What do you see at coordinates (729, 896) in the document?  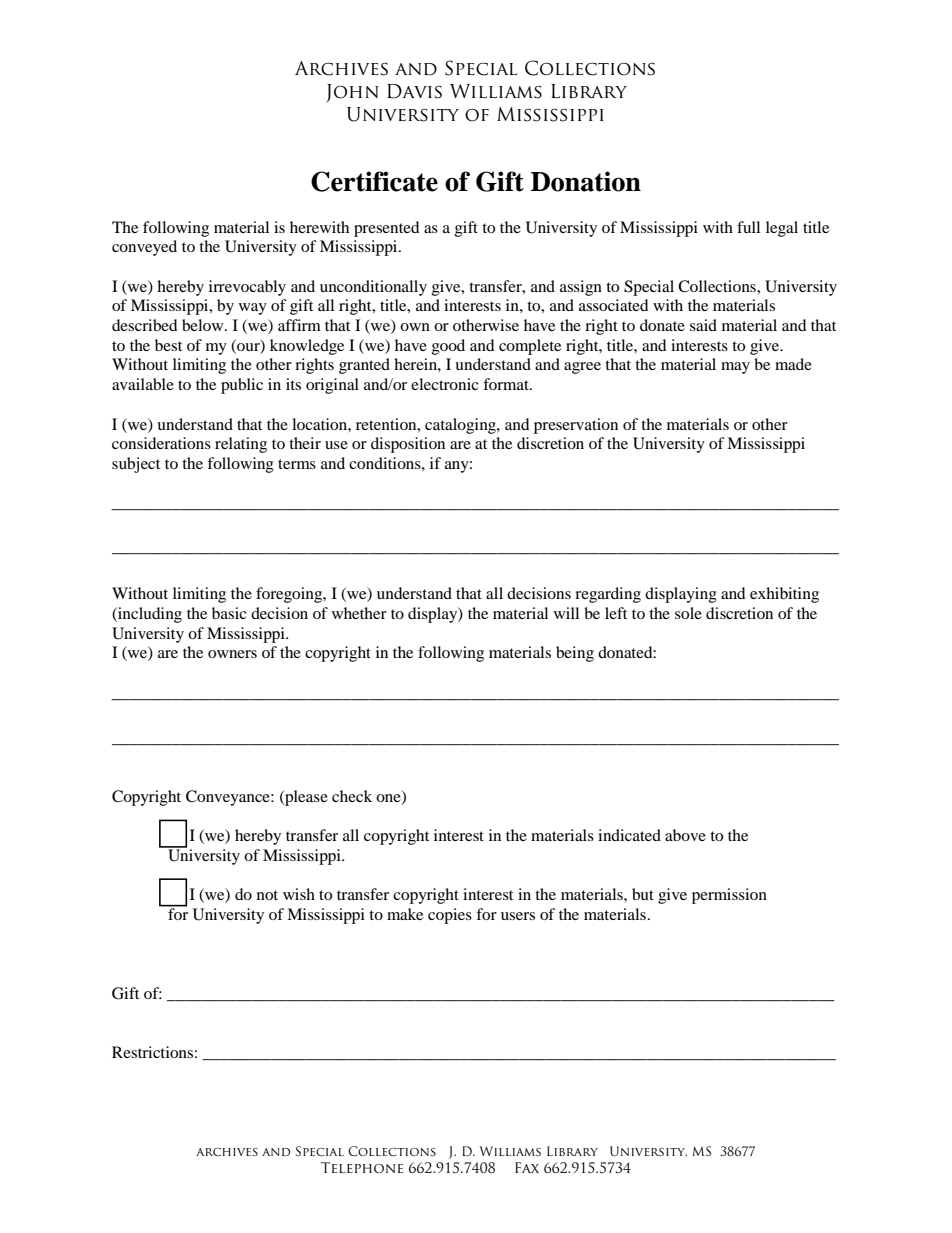 I see `permission` at bounding box center [729, 896].
